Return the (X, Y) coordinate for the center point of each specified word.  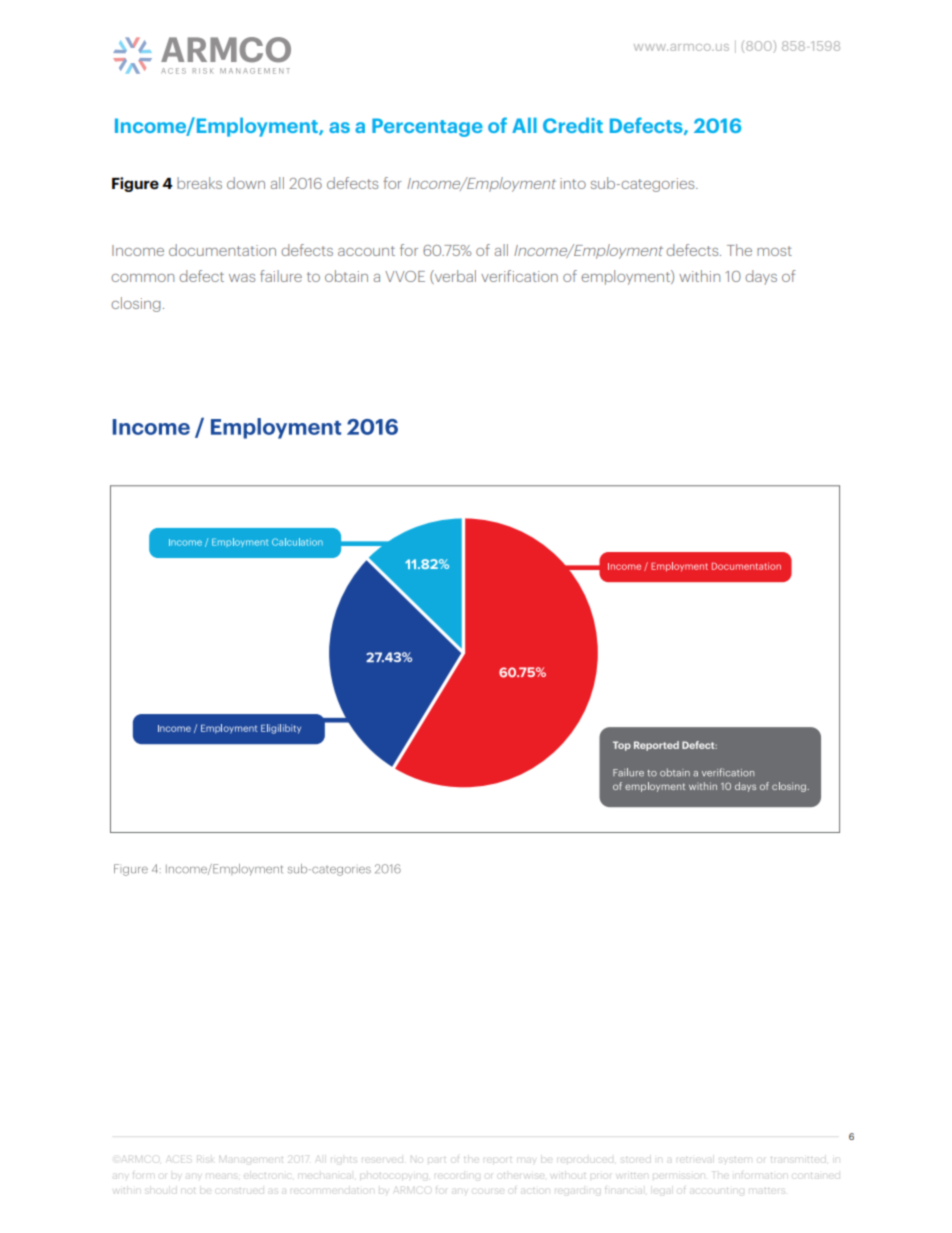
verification (519, 276)
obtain (346, 276)
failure (281, 276)
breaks (199, 183)
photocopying (395, 1175)
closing (135, 304)
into (573, 183)
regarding (576, 1191)
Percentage (427, 127)
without (570, 1176)
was (242, 278)
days (761, 277)
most (774, 251)
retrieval (695, 1160)
